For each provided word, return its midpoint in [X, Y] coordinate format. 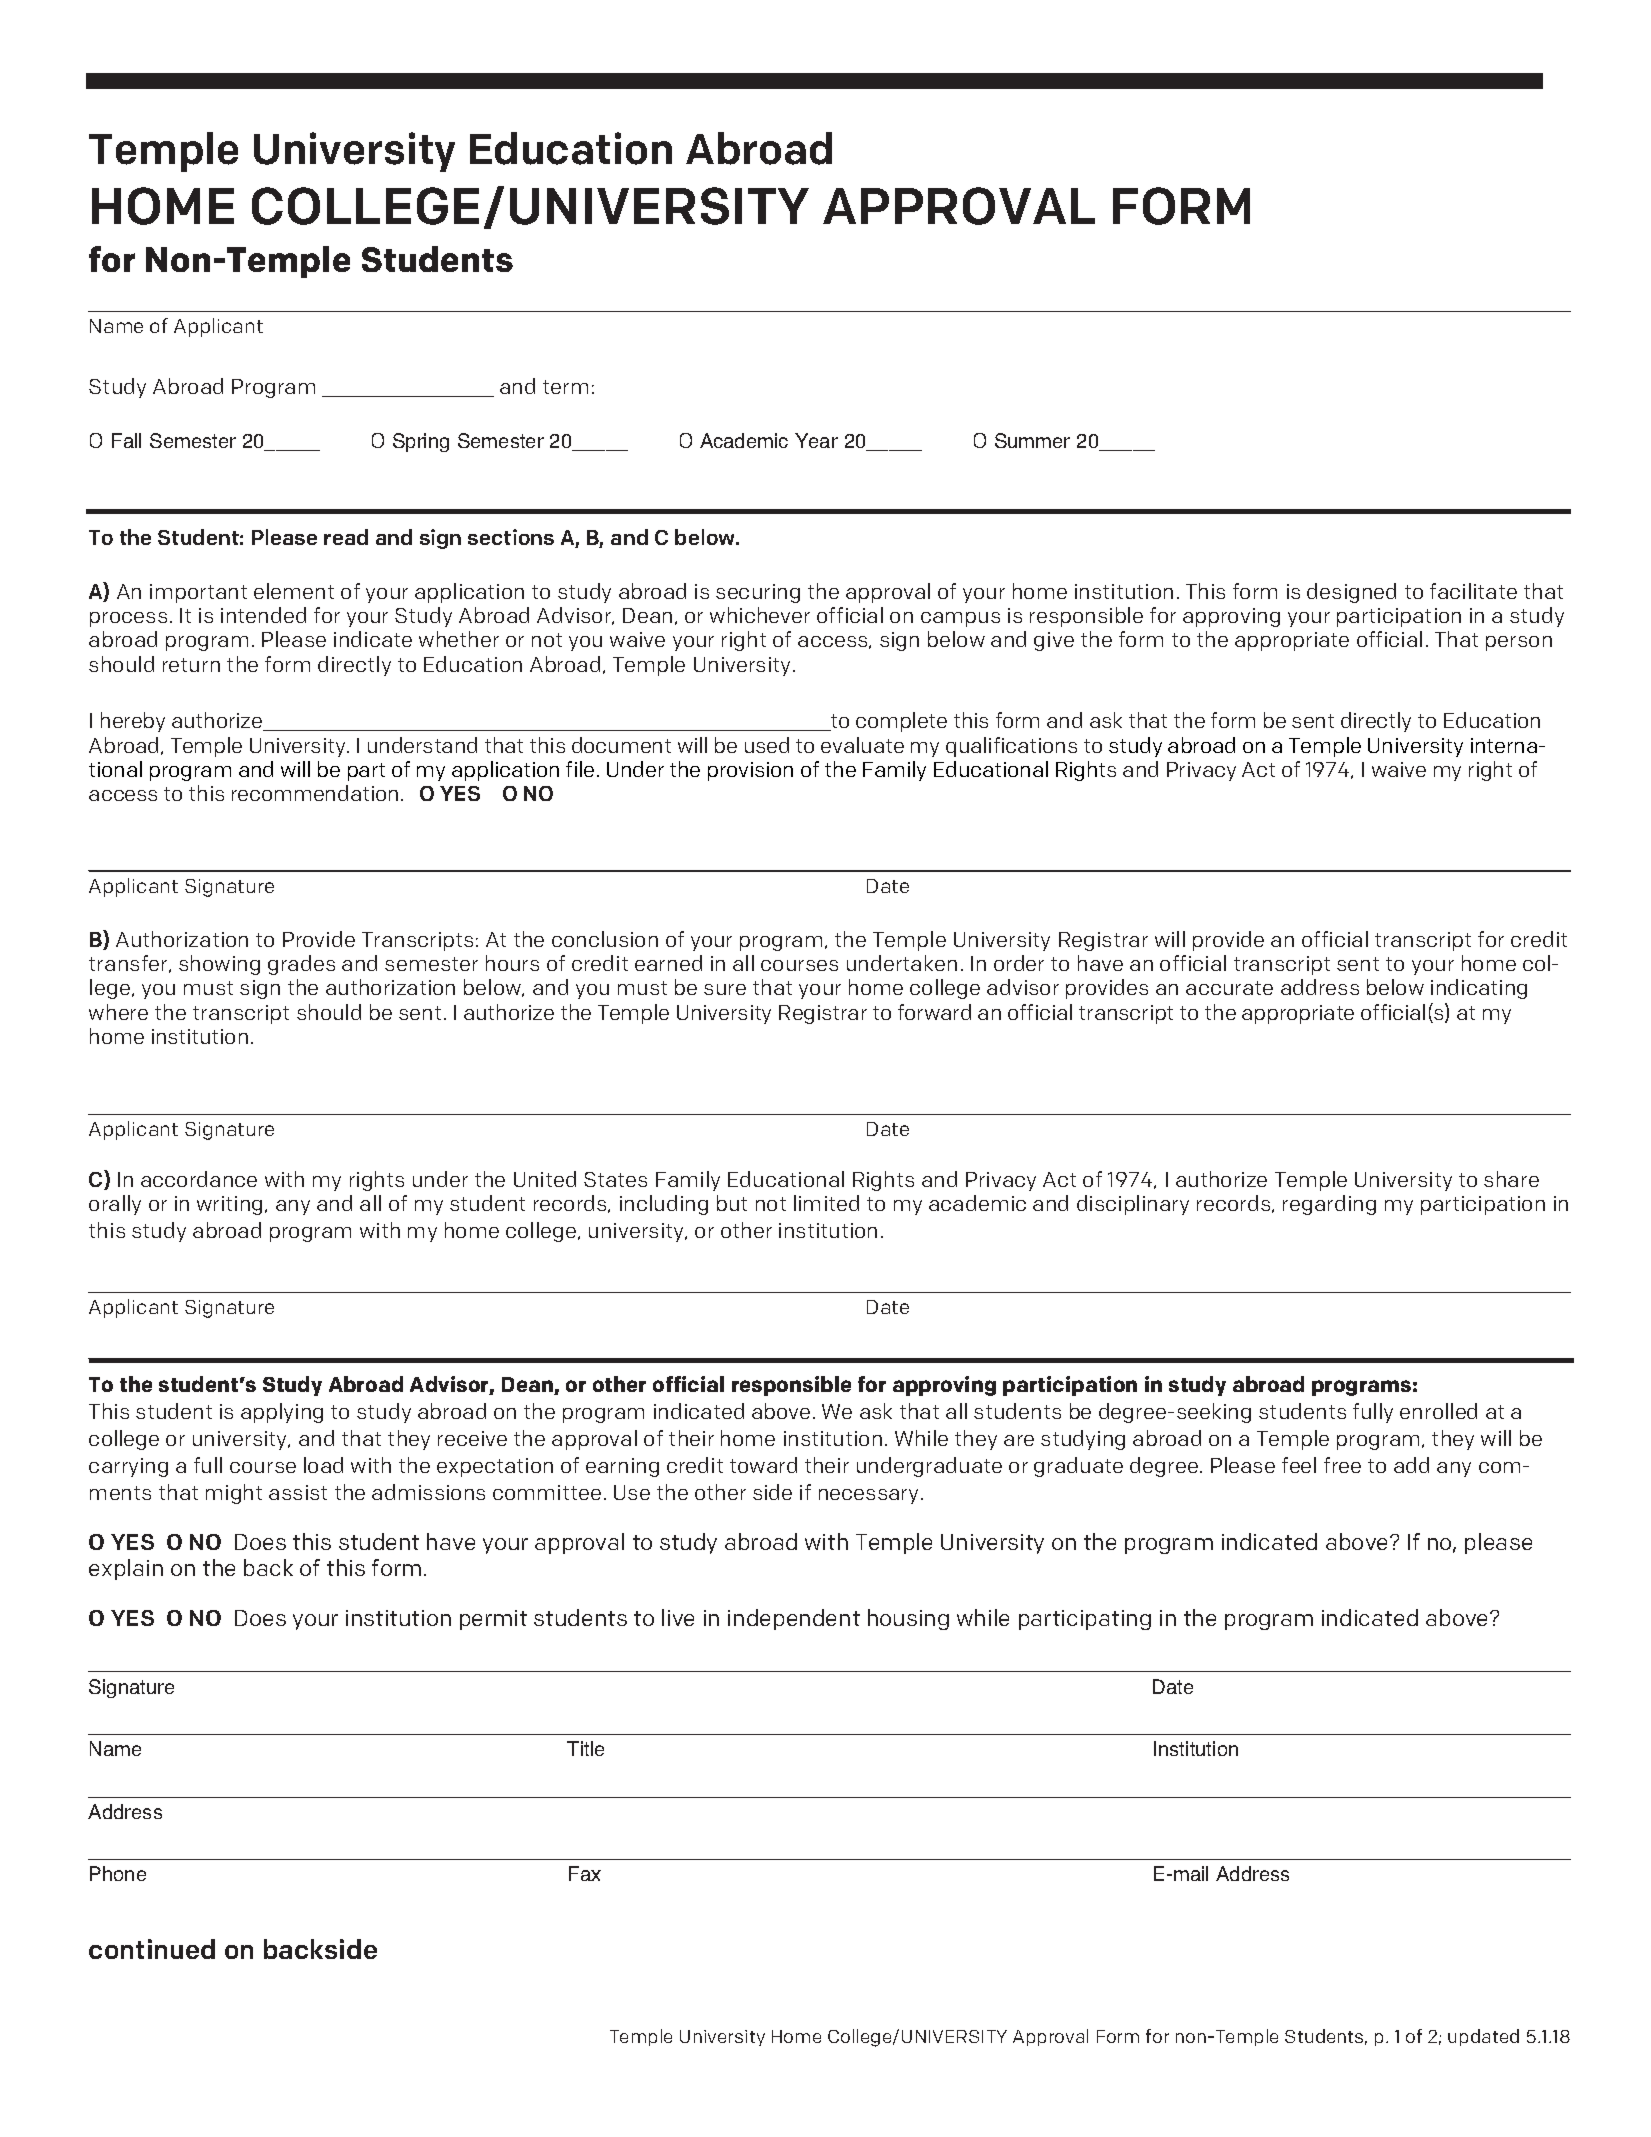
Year [816, 440]
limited [826, 1203]
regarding [1329, 1205]
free [1342, 1465]
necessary [868, 1496]
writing [231, 1205]
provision [750, 771]
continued [152, 1949]
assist [298, 1492]
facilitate [1473, 591]
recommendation [315, 793]
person [1519, 643]
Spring [421, 442]
